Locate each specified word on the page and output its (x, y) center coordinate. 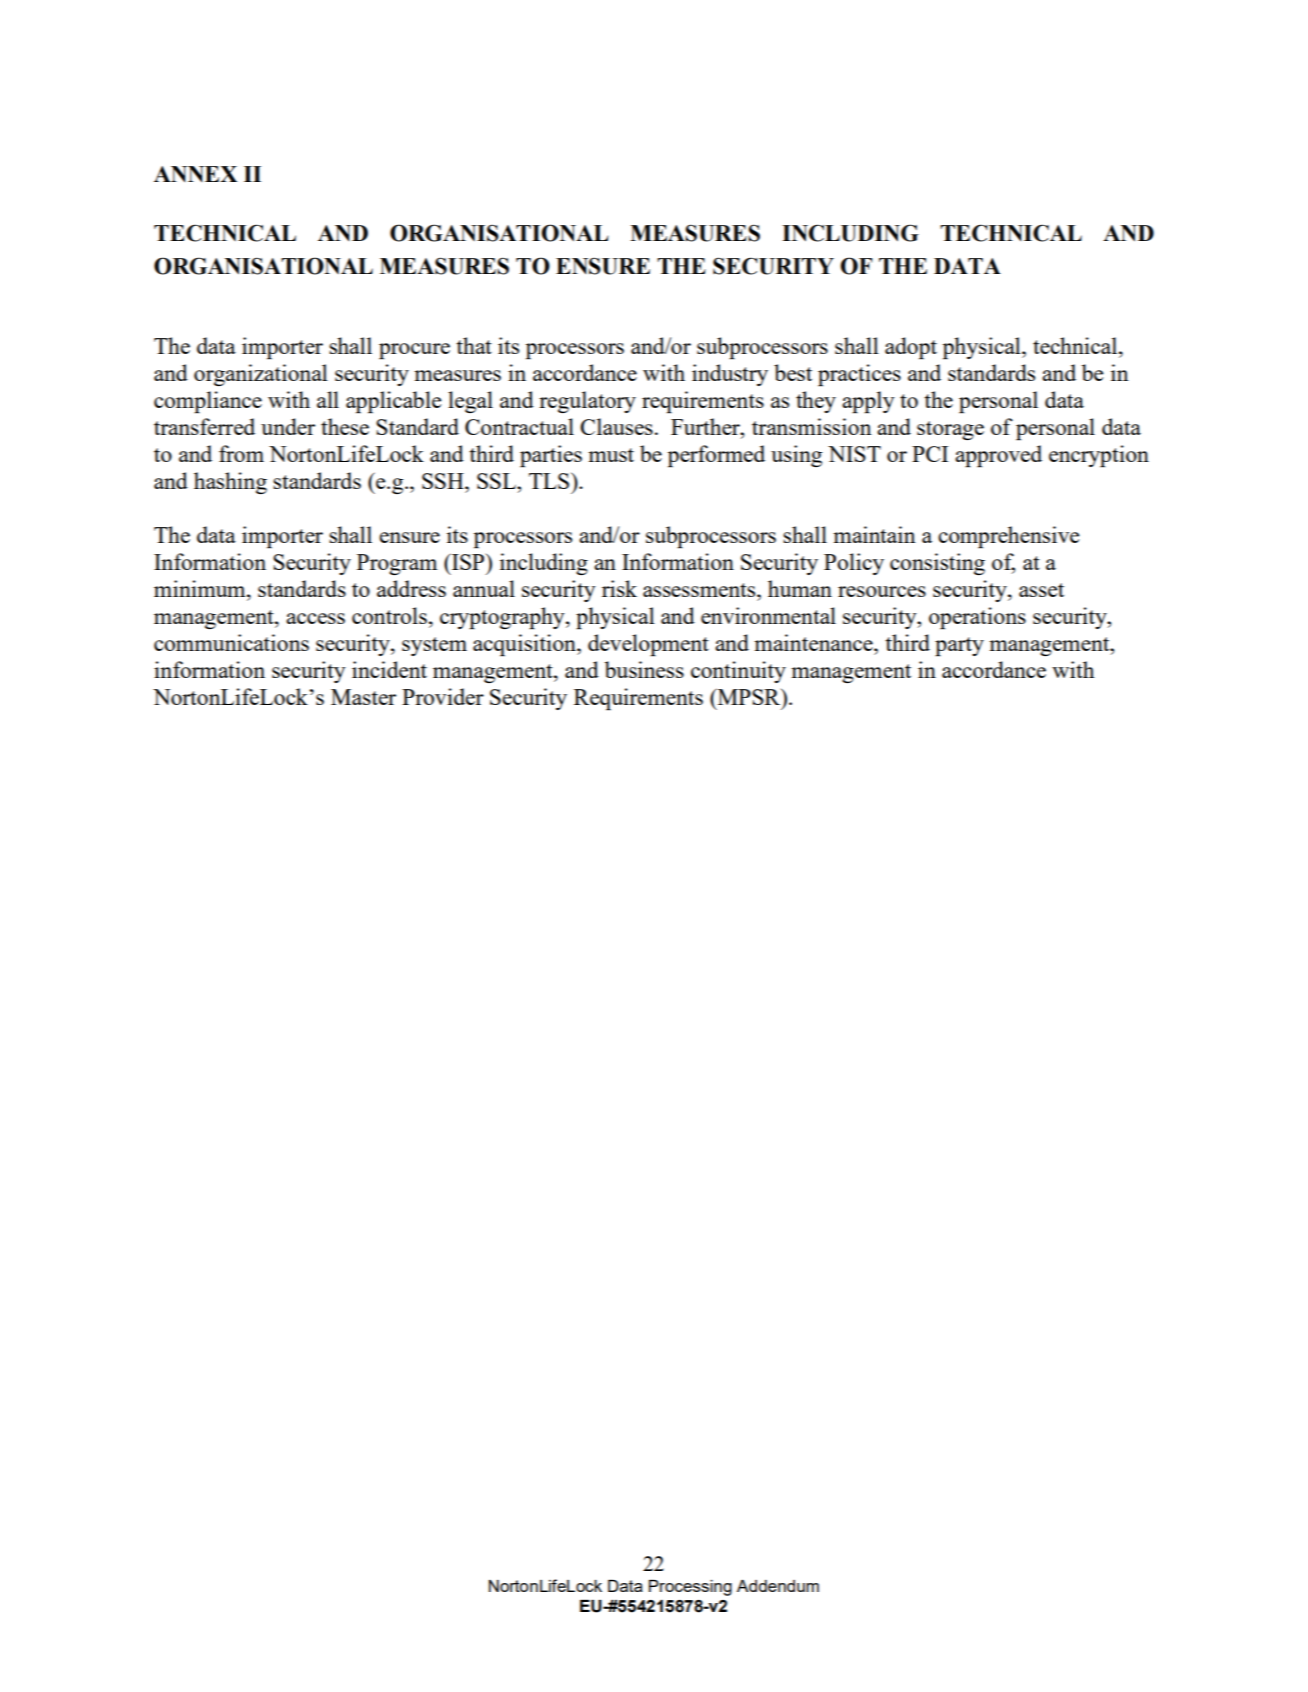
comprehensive (1008, 537)
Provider (443, 696)
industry (730, 375)
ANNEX (195, 174)
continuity (738, 672)
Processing (690, 1588)
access (315, 618)
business (644, 669)
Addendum (778, 1586)
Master (363, 697)
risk (619, 588)
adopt (911, 348)
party (959, 646)
